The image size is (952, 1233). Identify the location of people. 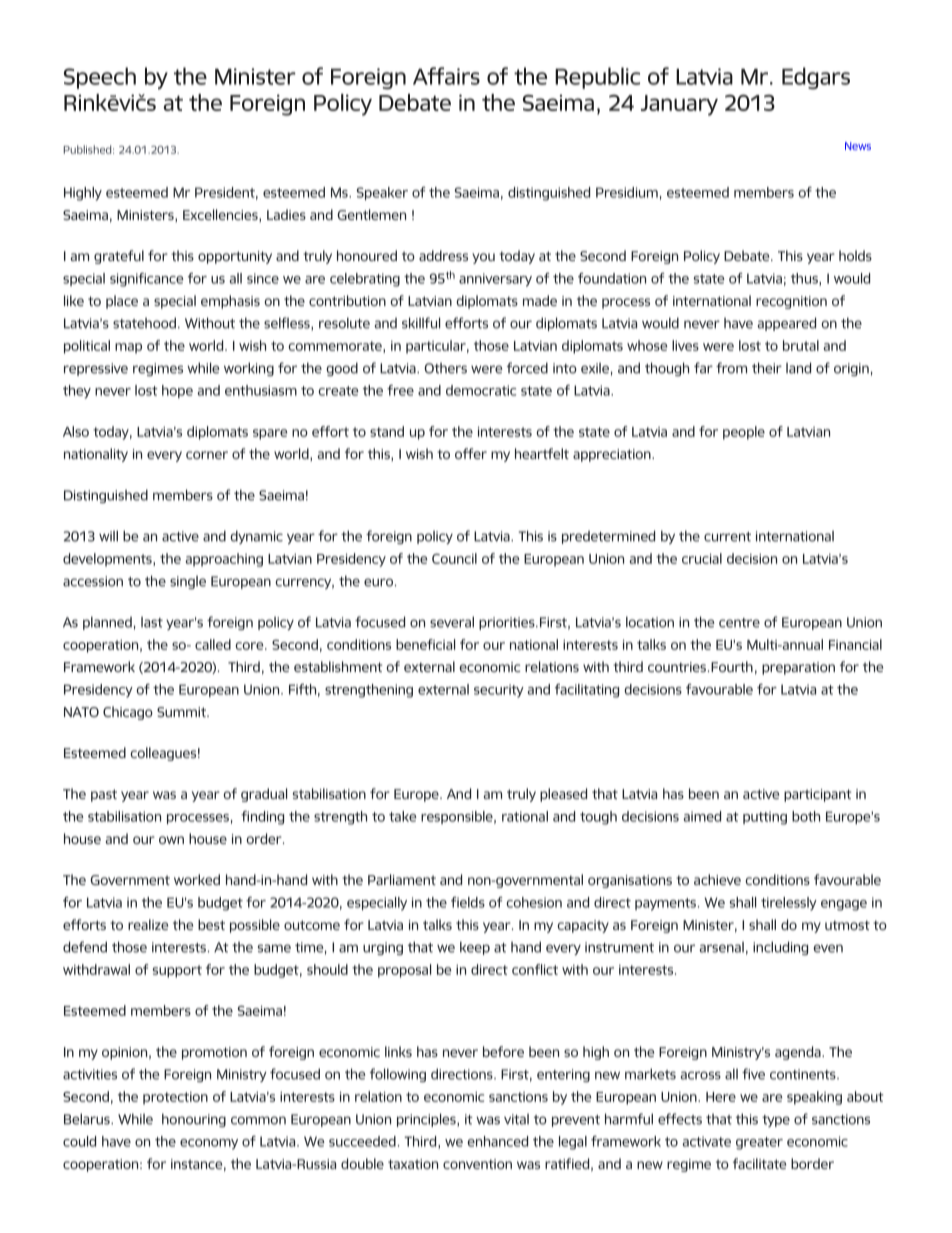
(744, 433).
